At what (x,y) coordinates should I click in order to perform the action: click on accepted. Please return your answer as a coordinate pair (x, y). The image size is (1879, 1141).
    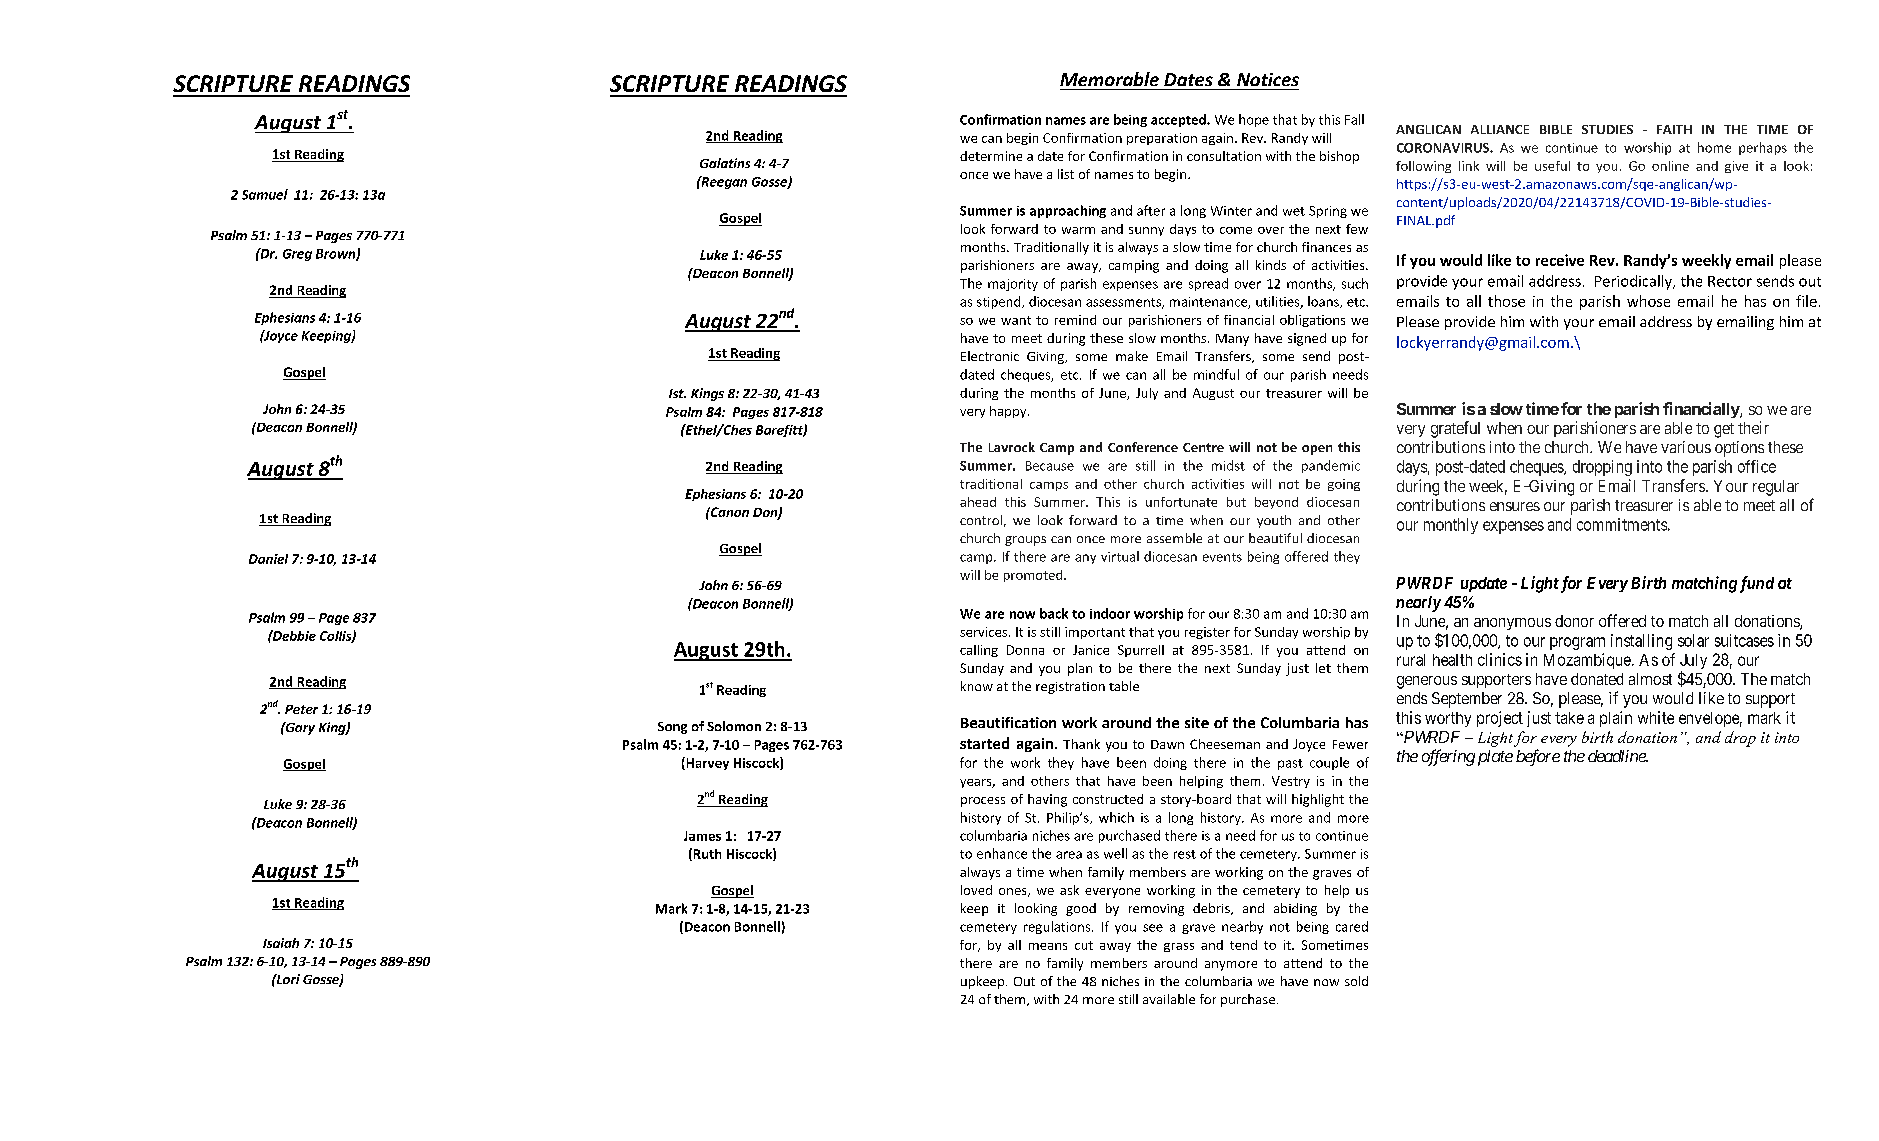
    Looking at the image, I should click on (1179, 120).
